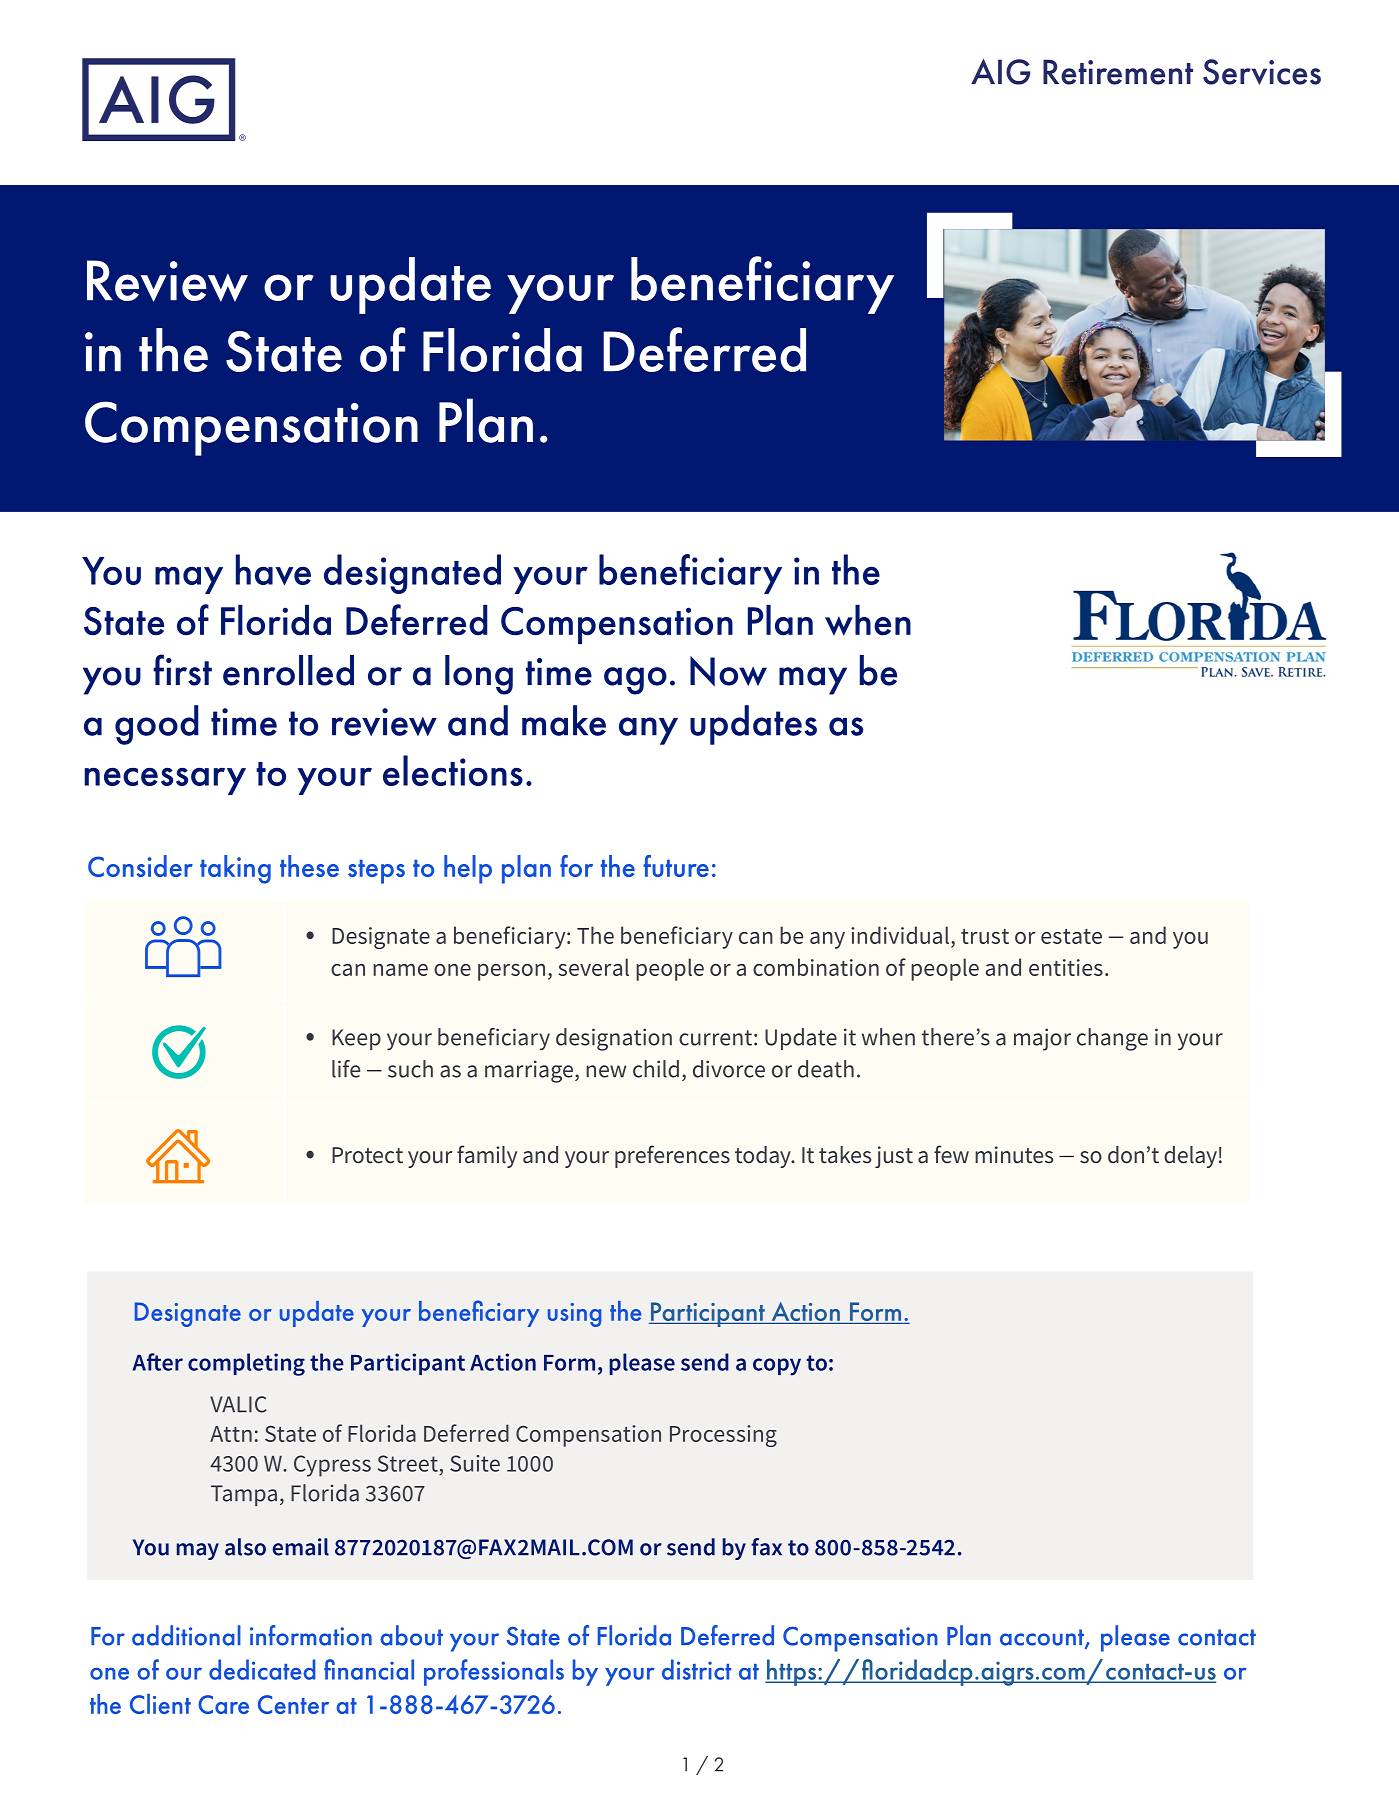 The width and height of the screenshot is (1399, 1810). Describe the element at coordinates (262, 1669) in the screenshot. I see `dedicated` at that location.
